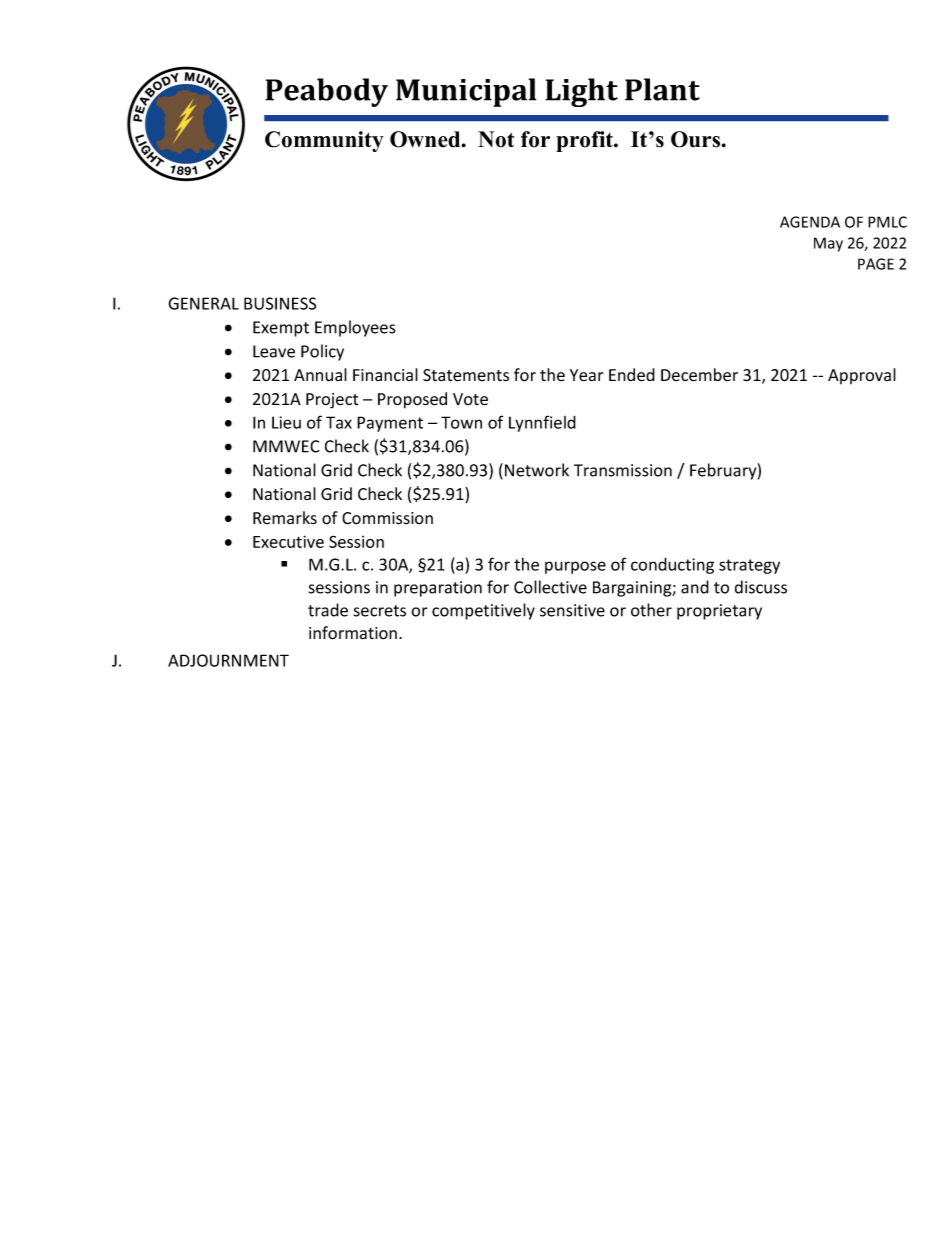 This screenshot has height=1233, width=952. I want to click on Network, so click(537, 470).
